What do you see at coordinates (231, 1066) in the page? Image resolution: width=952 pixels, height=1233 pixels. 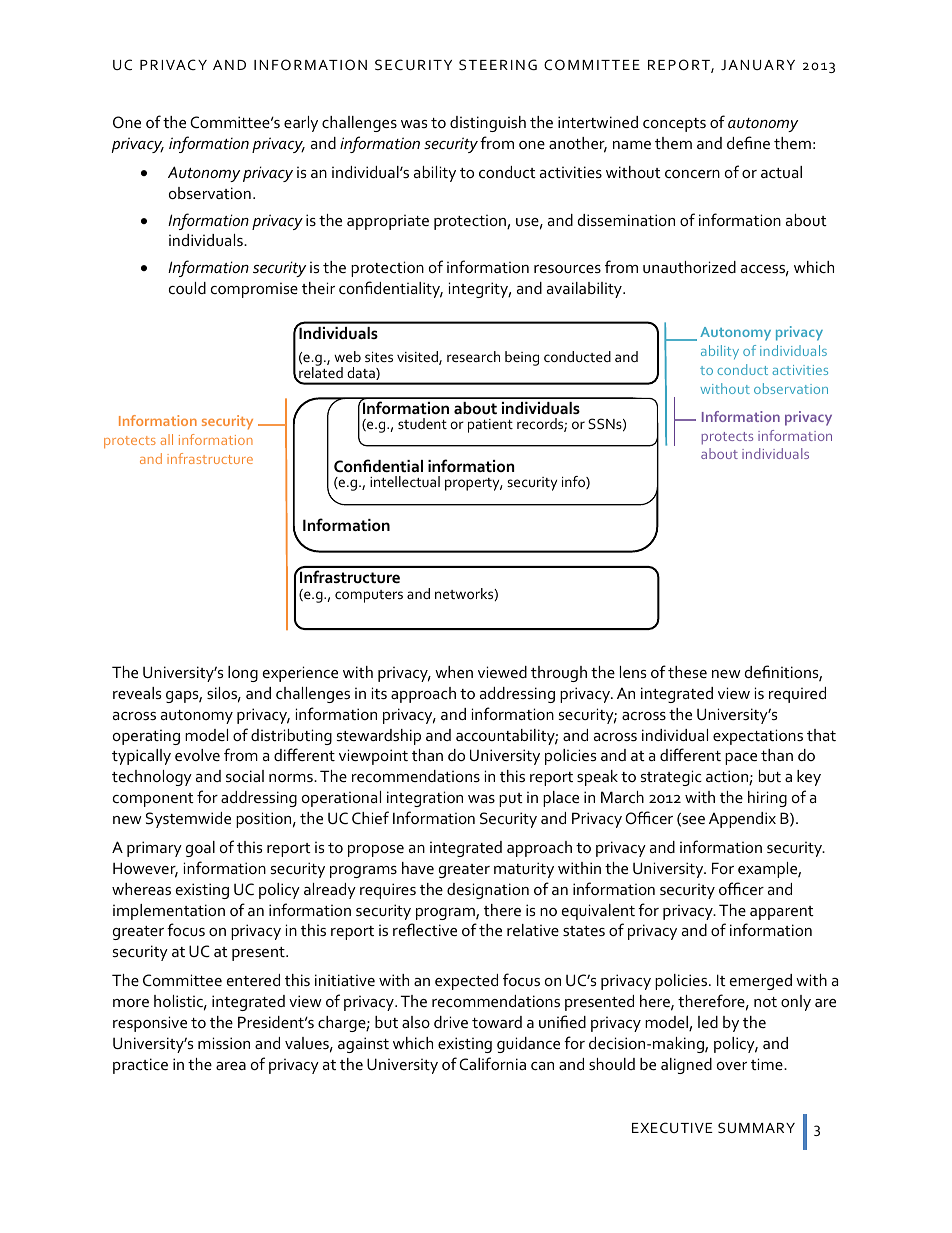 I see `area` at bounding box center [231, 1066].
